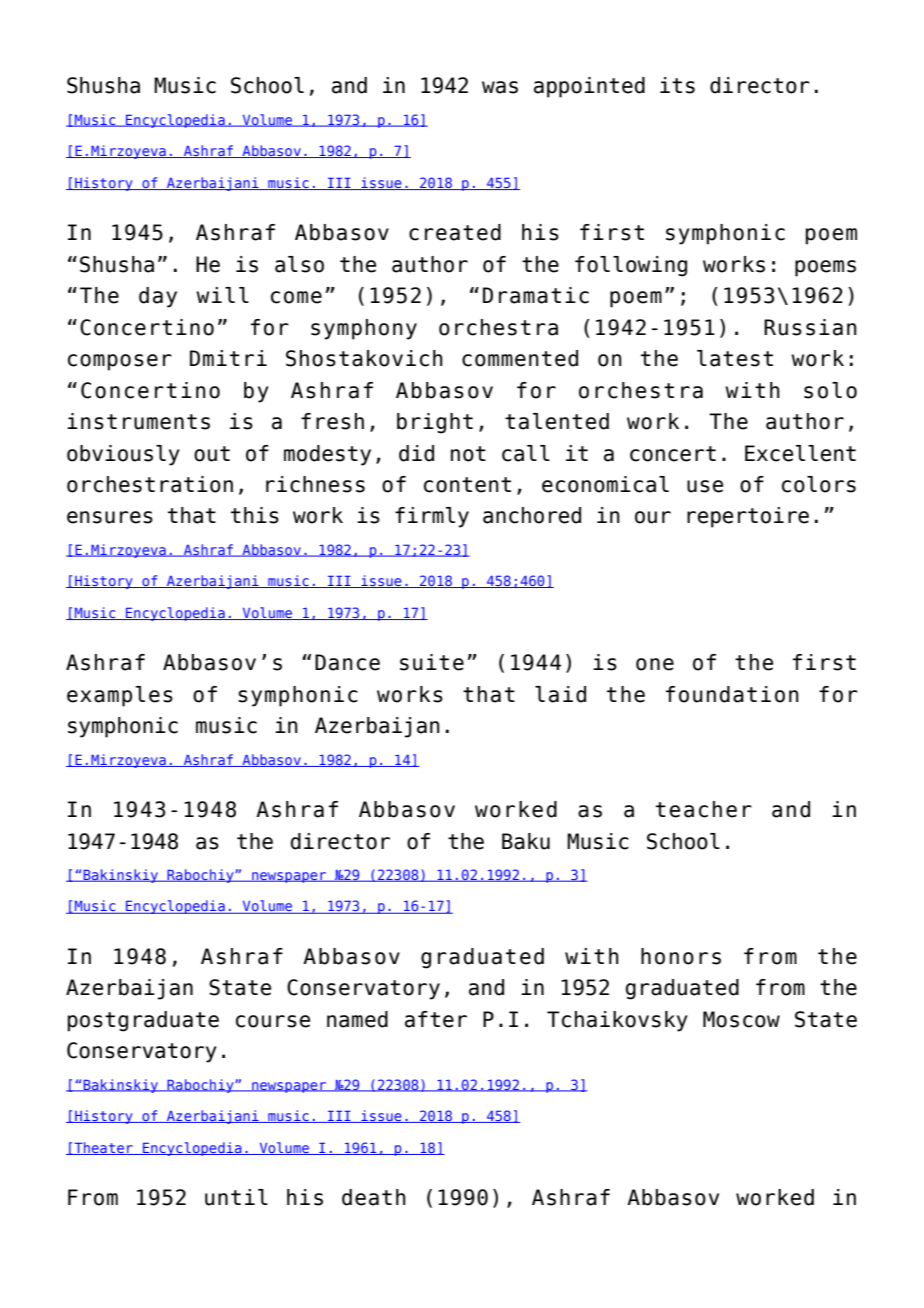 This screenshot has width=924, height=1308. What do you see at coordinates (741, 1019) in the screenshot?
I see `Moscow` at bounding box center [741, 1019].
